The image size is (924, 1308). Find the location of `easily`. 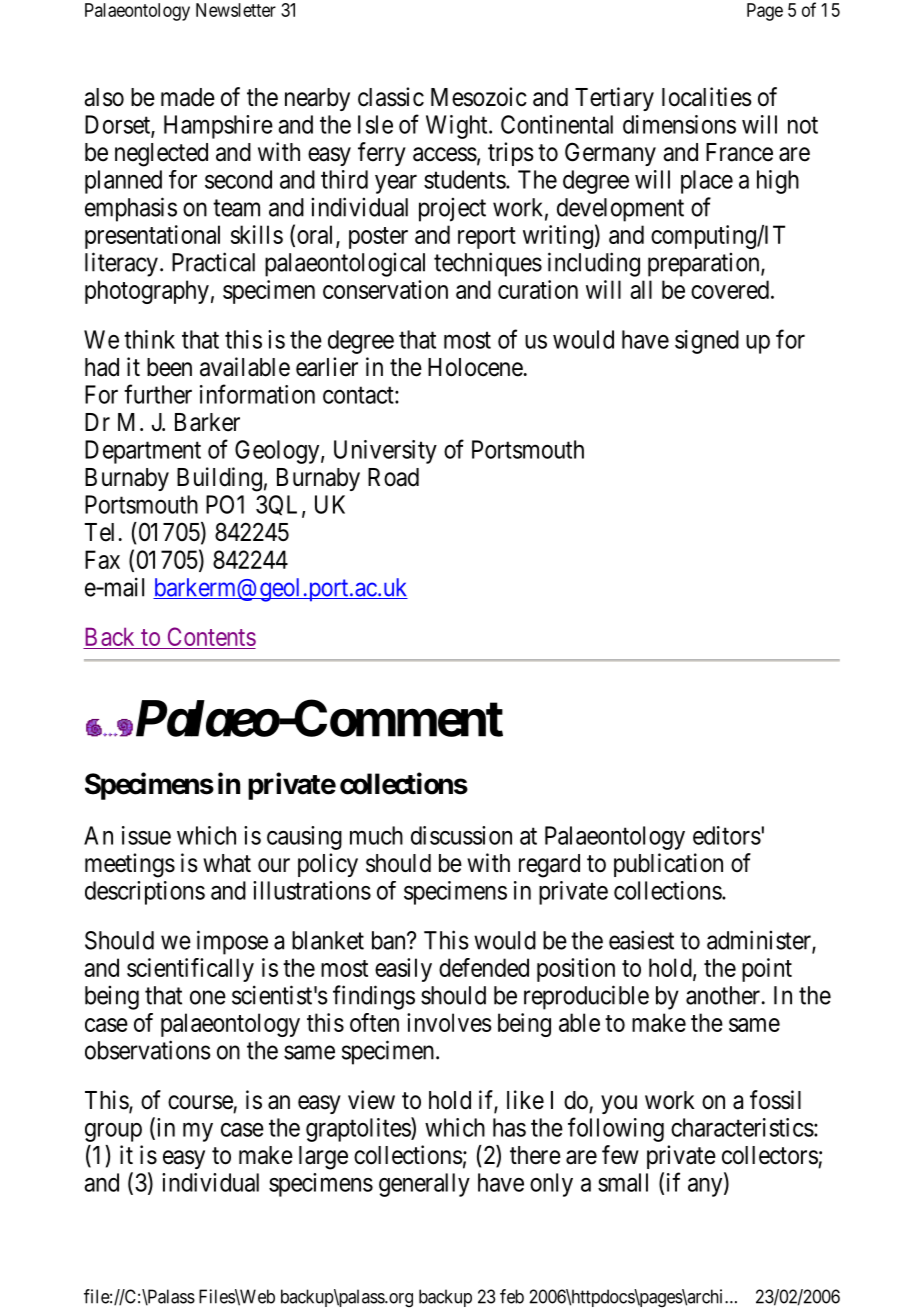

easily is located at coordinates (403, 970).
